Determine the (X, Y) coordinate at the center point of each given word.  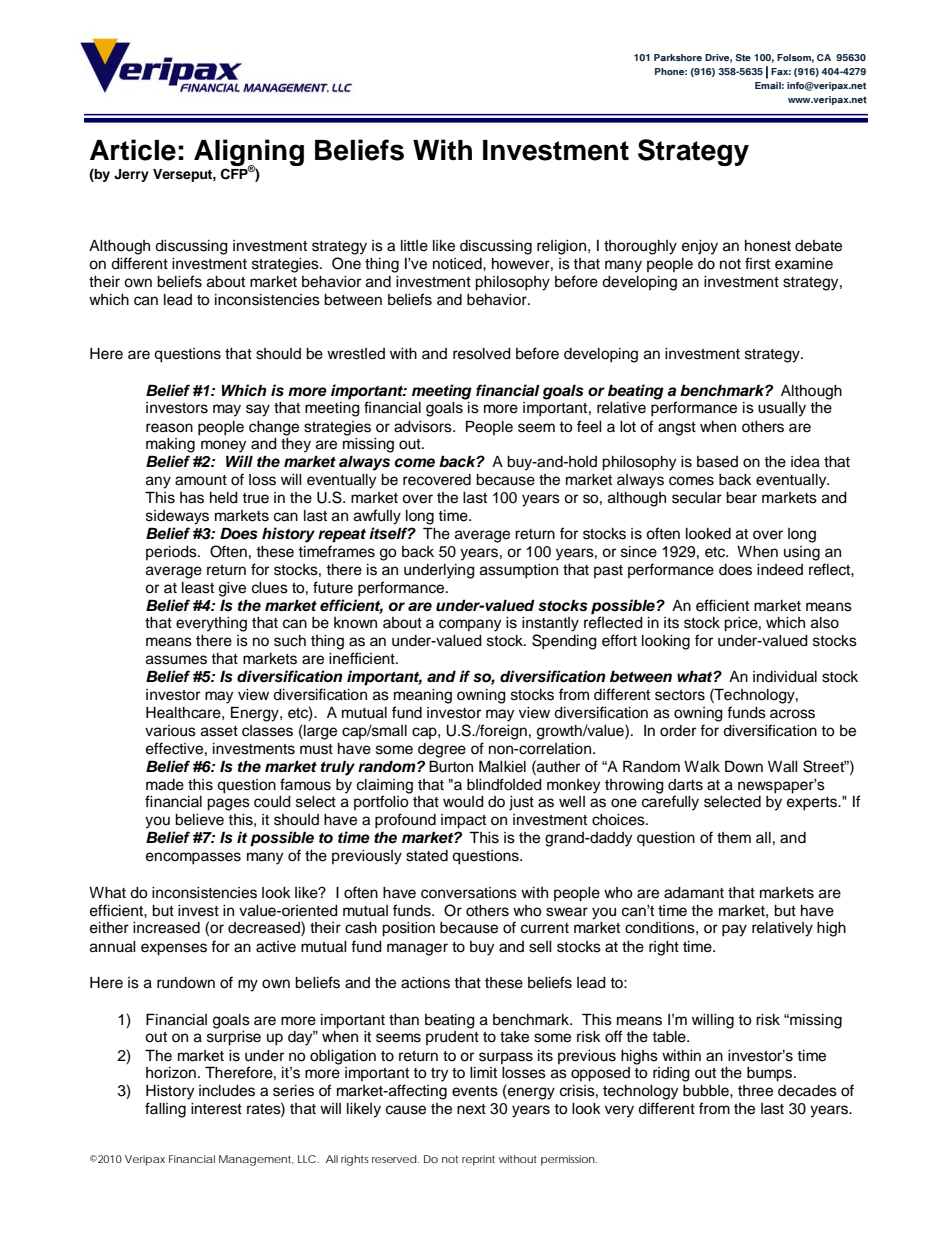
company (470, 625)
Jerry (131, 175)
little (414, 246)
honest (768, 246)
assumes (176, 660)
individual (785, 677)
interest (216, 1109)
